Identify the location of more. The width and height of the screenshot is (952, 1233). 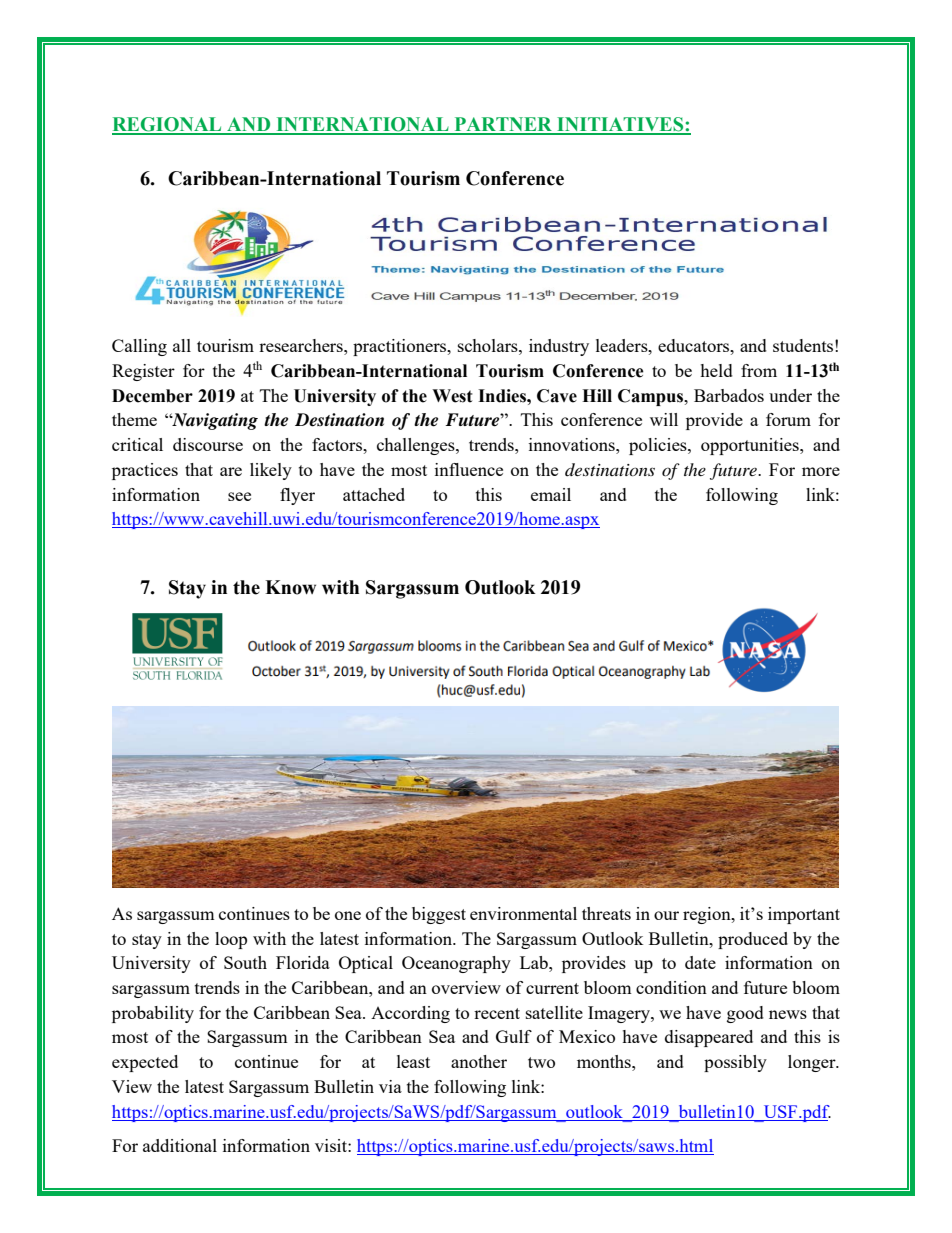
(821, 471).
